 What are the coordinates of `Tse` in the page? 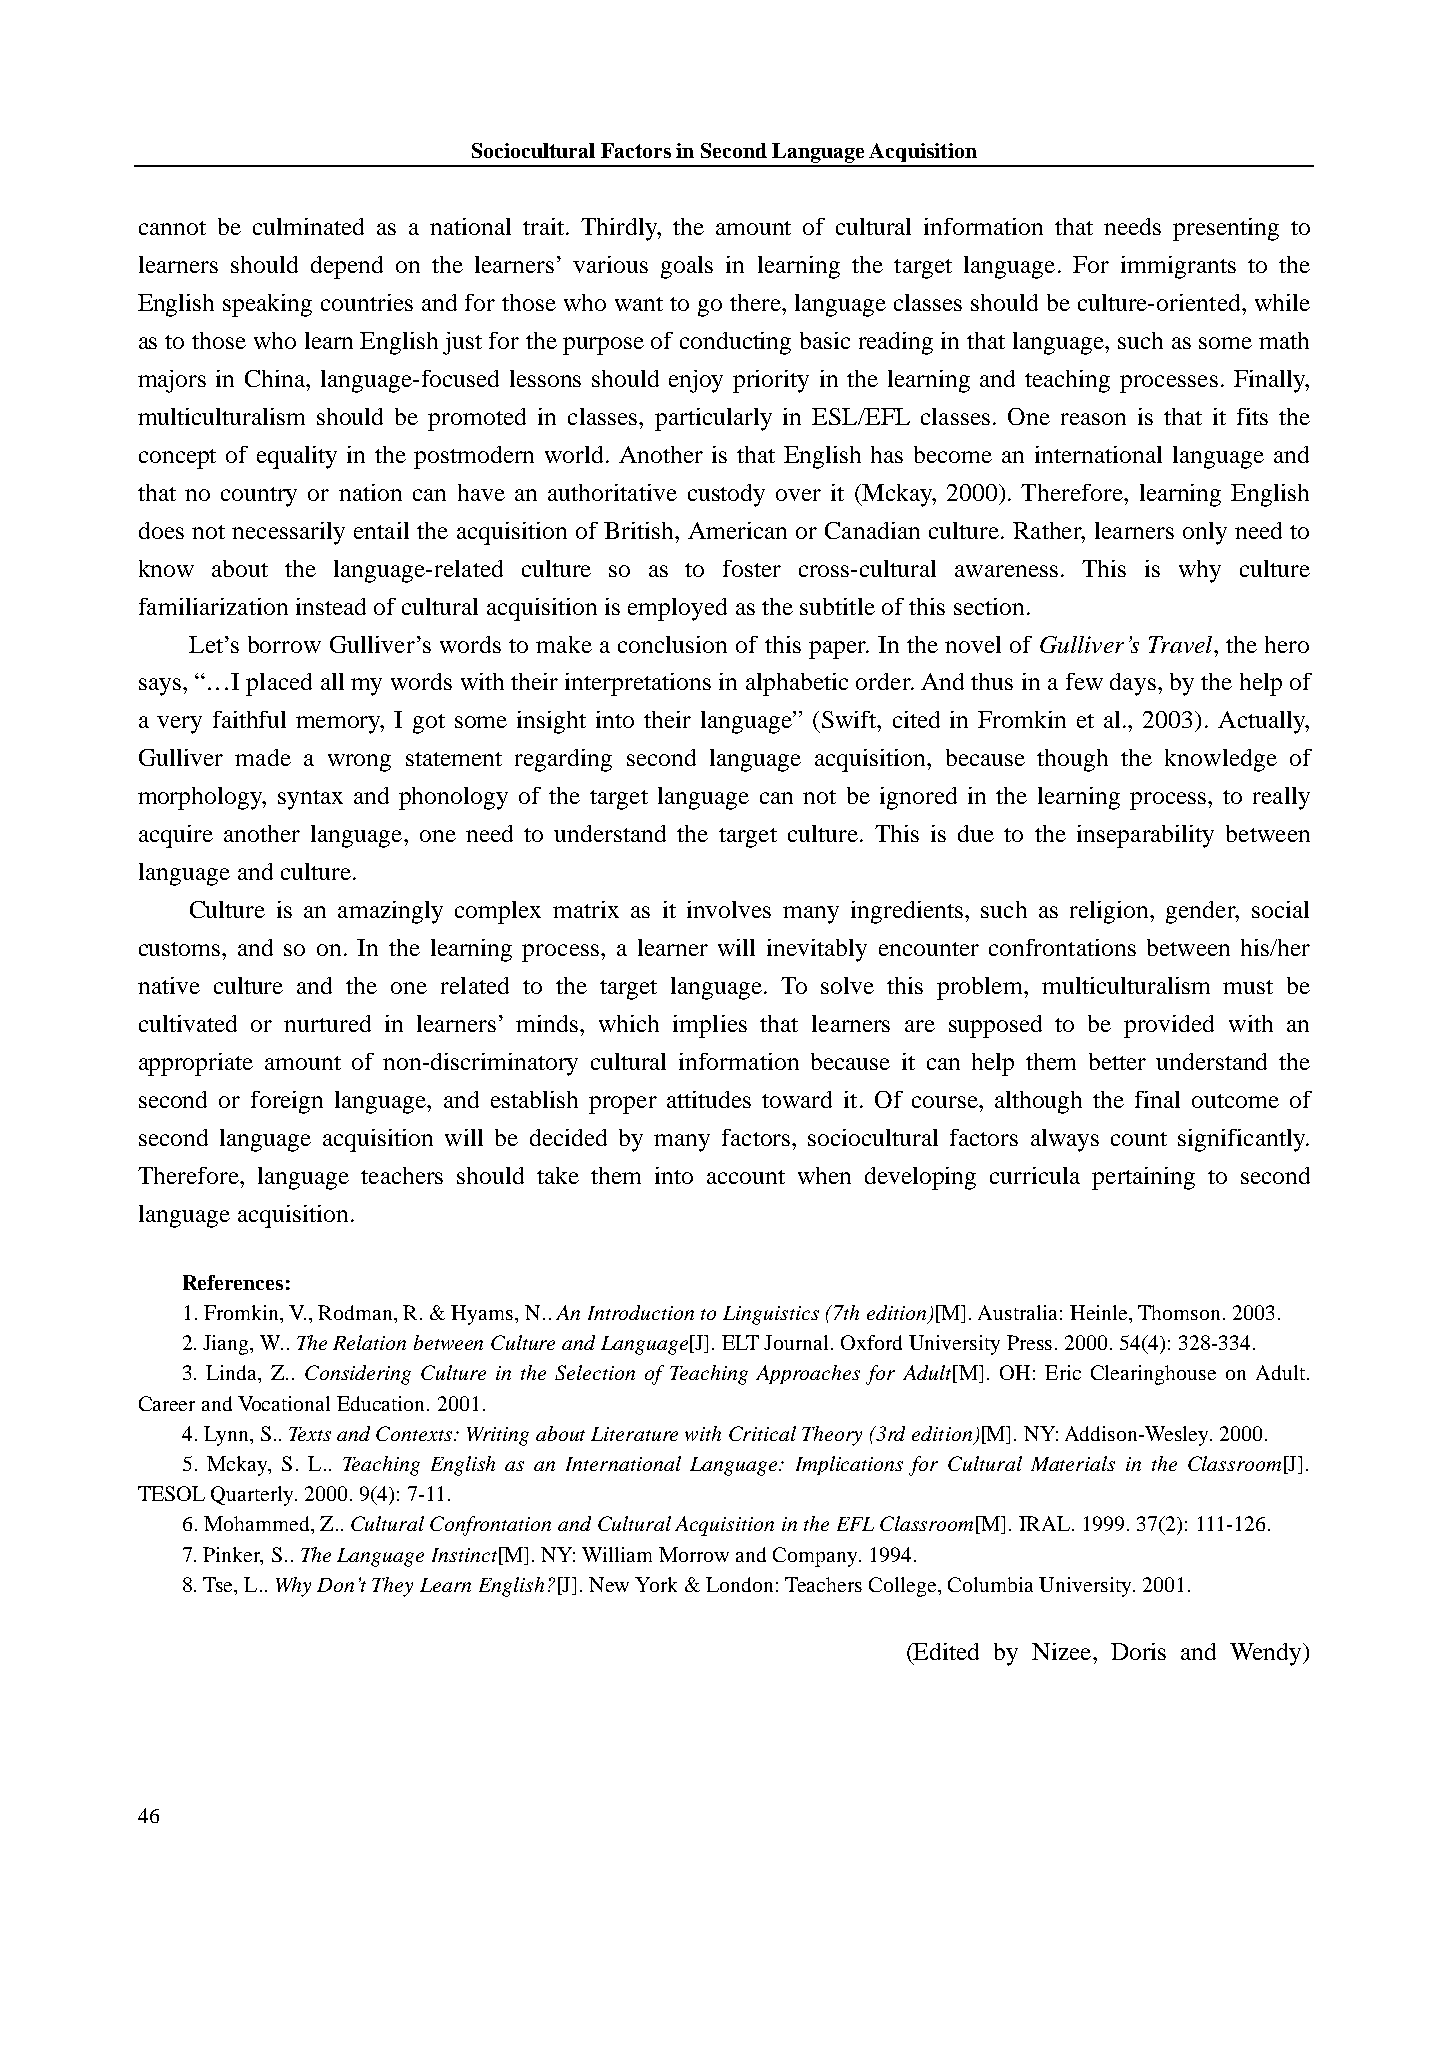 It's located at (219, 1584).
